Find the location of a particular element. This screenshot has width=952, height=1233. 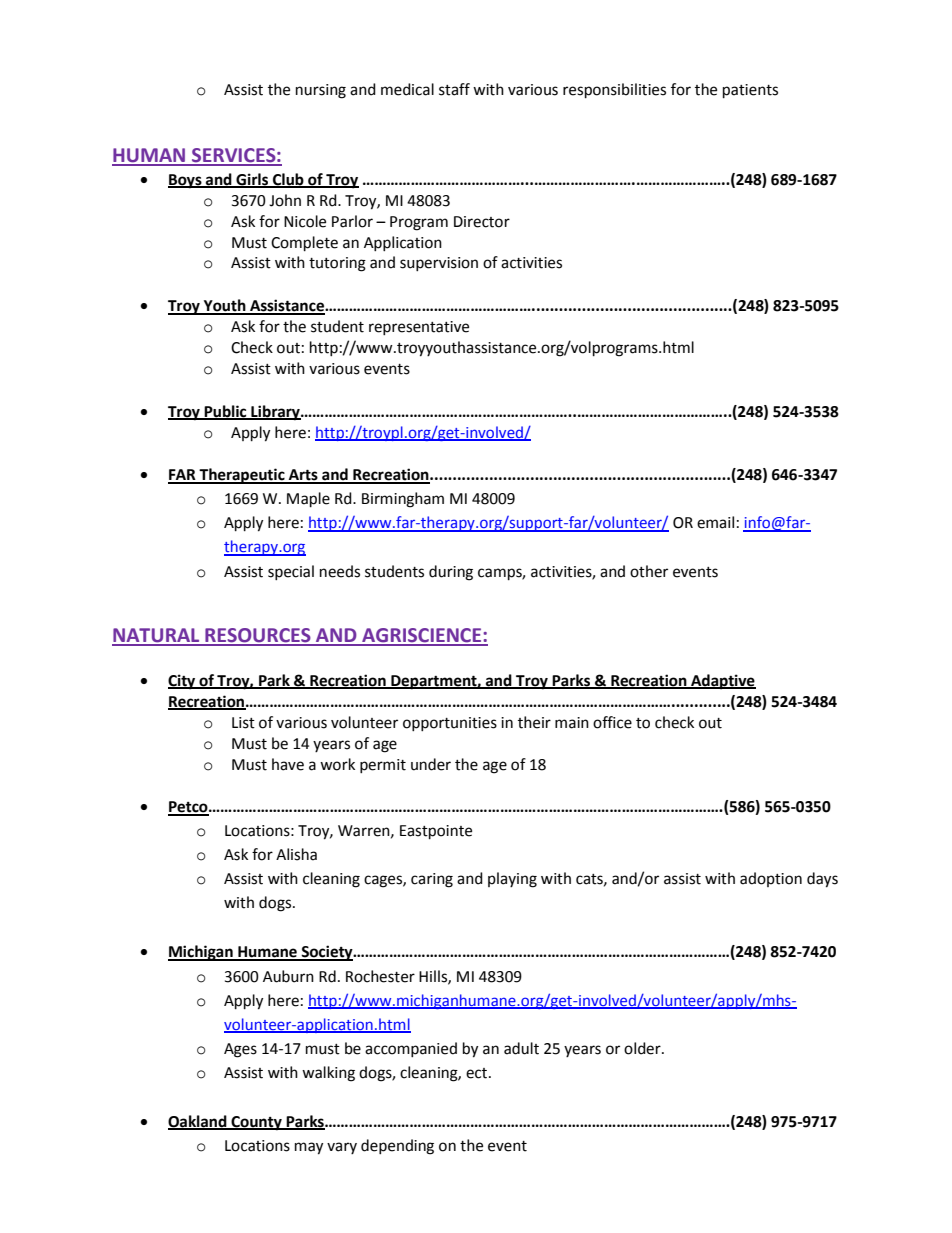

patients is located at coordinates (750, 91).
